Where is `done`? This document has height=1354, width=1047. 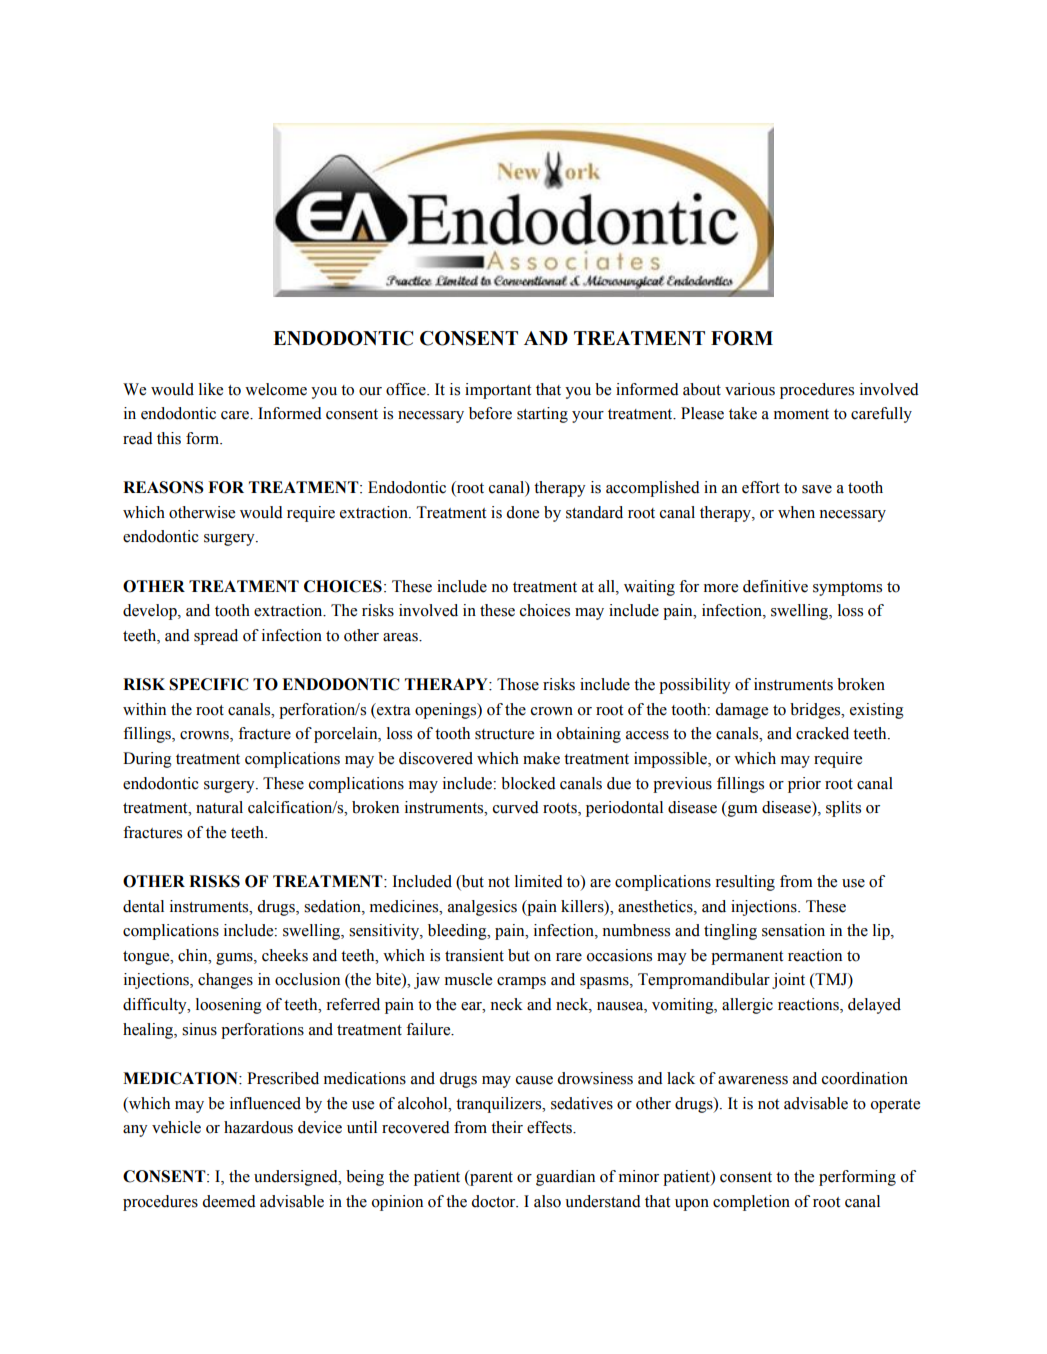
done is located at coordinates (522, 512).
